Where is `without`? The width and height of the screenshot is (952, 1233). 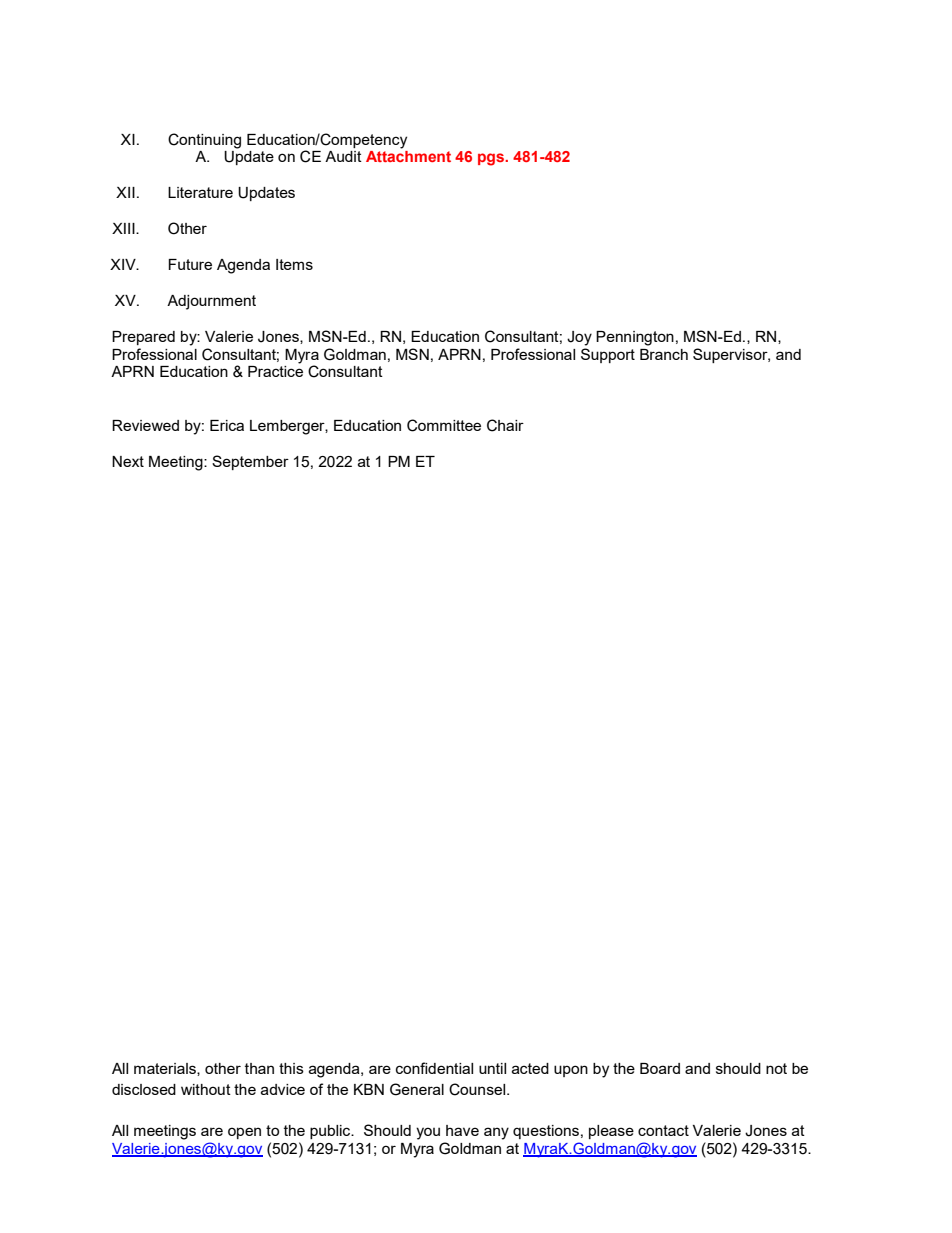
without is located at coordinates (206, 1089).
